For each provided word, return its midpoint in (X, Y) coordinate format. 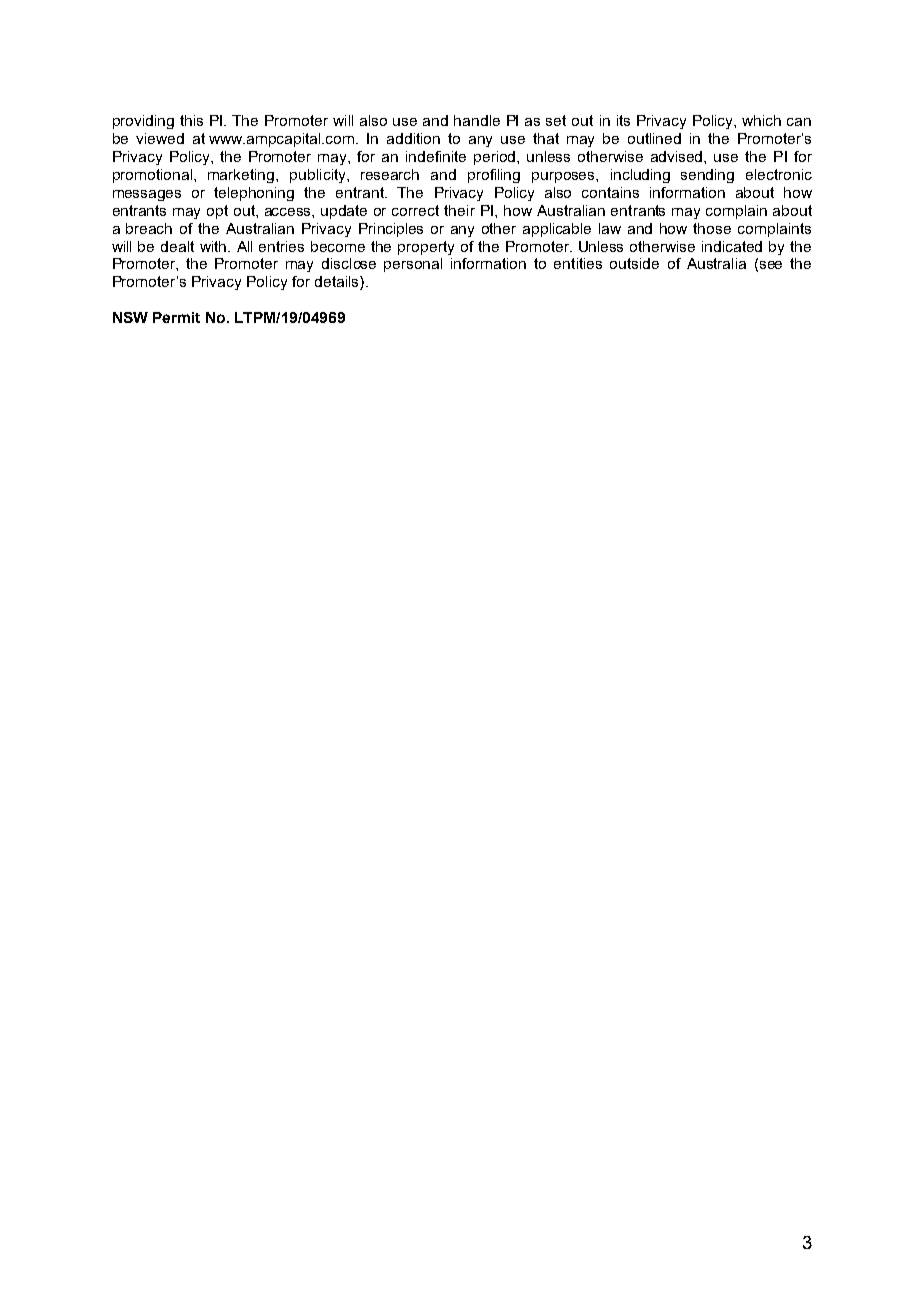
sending (707, 176)
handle (477, 120)
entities (578, 263)
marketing (242, 176)
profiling (494, 176)
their (459, 210)
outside (634, 263)
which (761, 120)
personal (413, 265)
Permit (176, 317)
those (712, 228)
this (191, 120)
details (338, 283)
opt (217, 212)
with (214, 246)
